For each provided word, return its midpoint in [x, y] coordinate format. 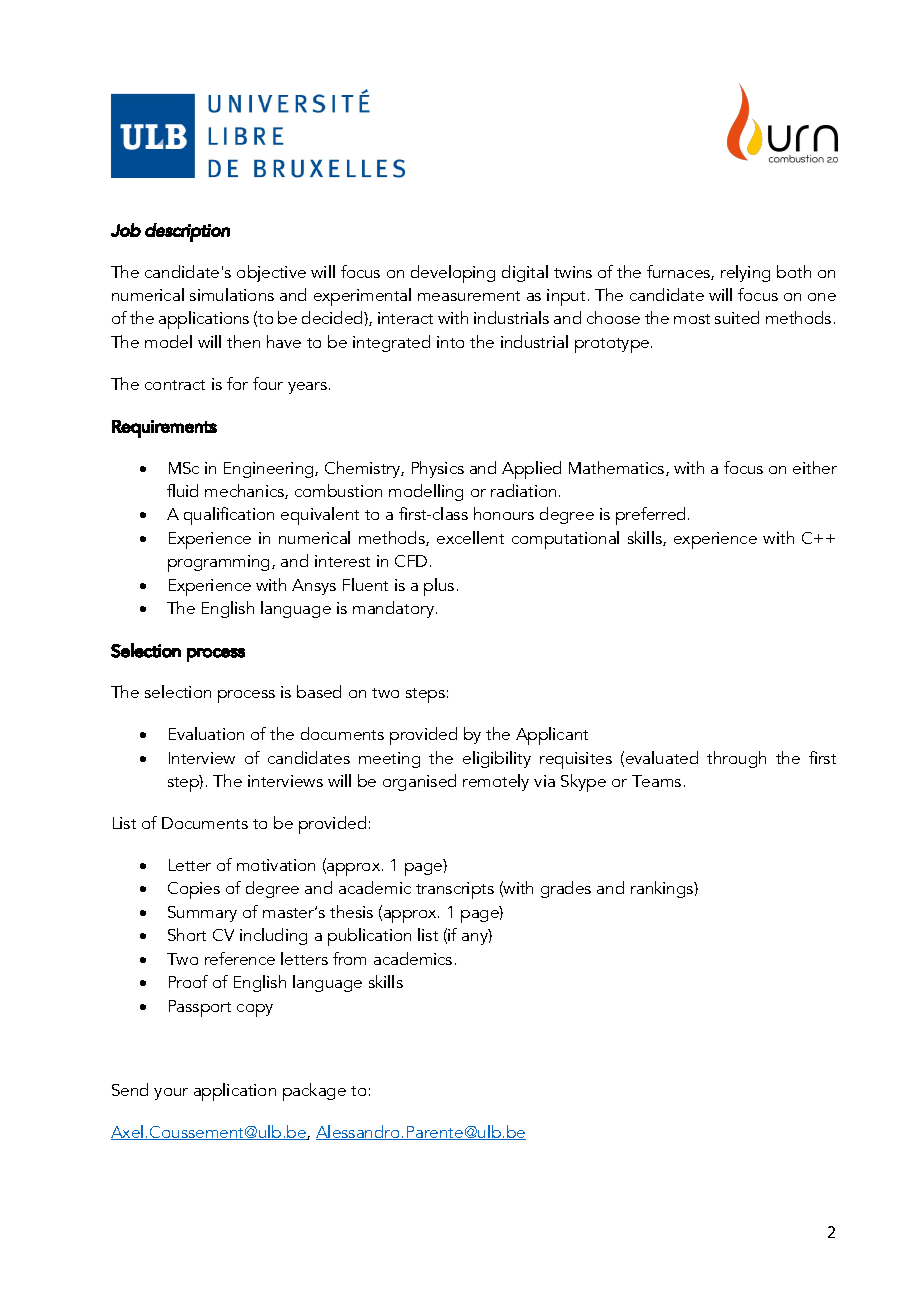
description [187, 232]
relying [745, 273]
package [314, 1092]
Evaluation [206, 733]
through [736, 759]
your [171, 1094]
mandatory [395, 609]
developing [453, 274]
